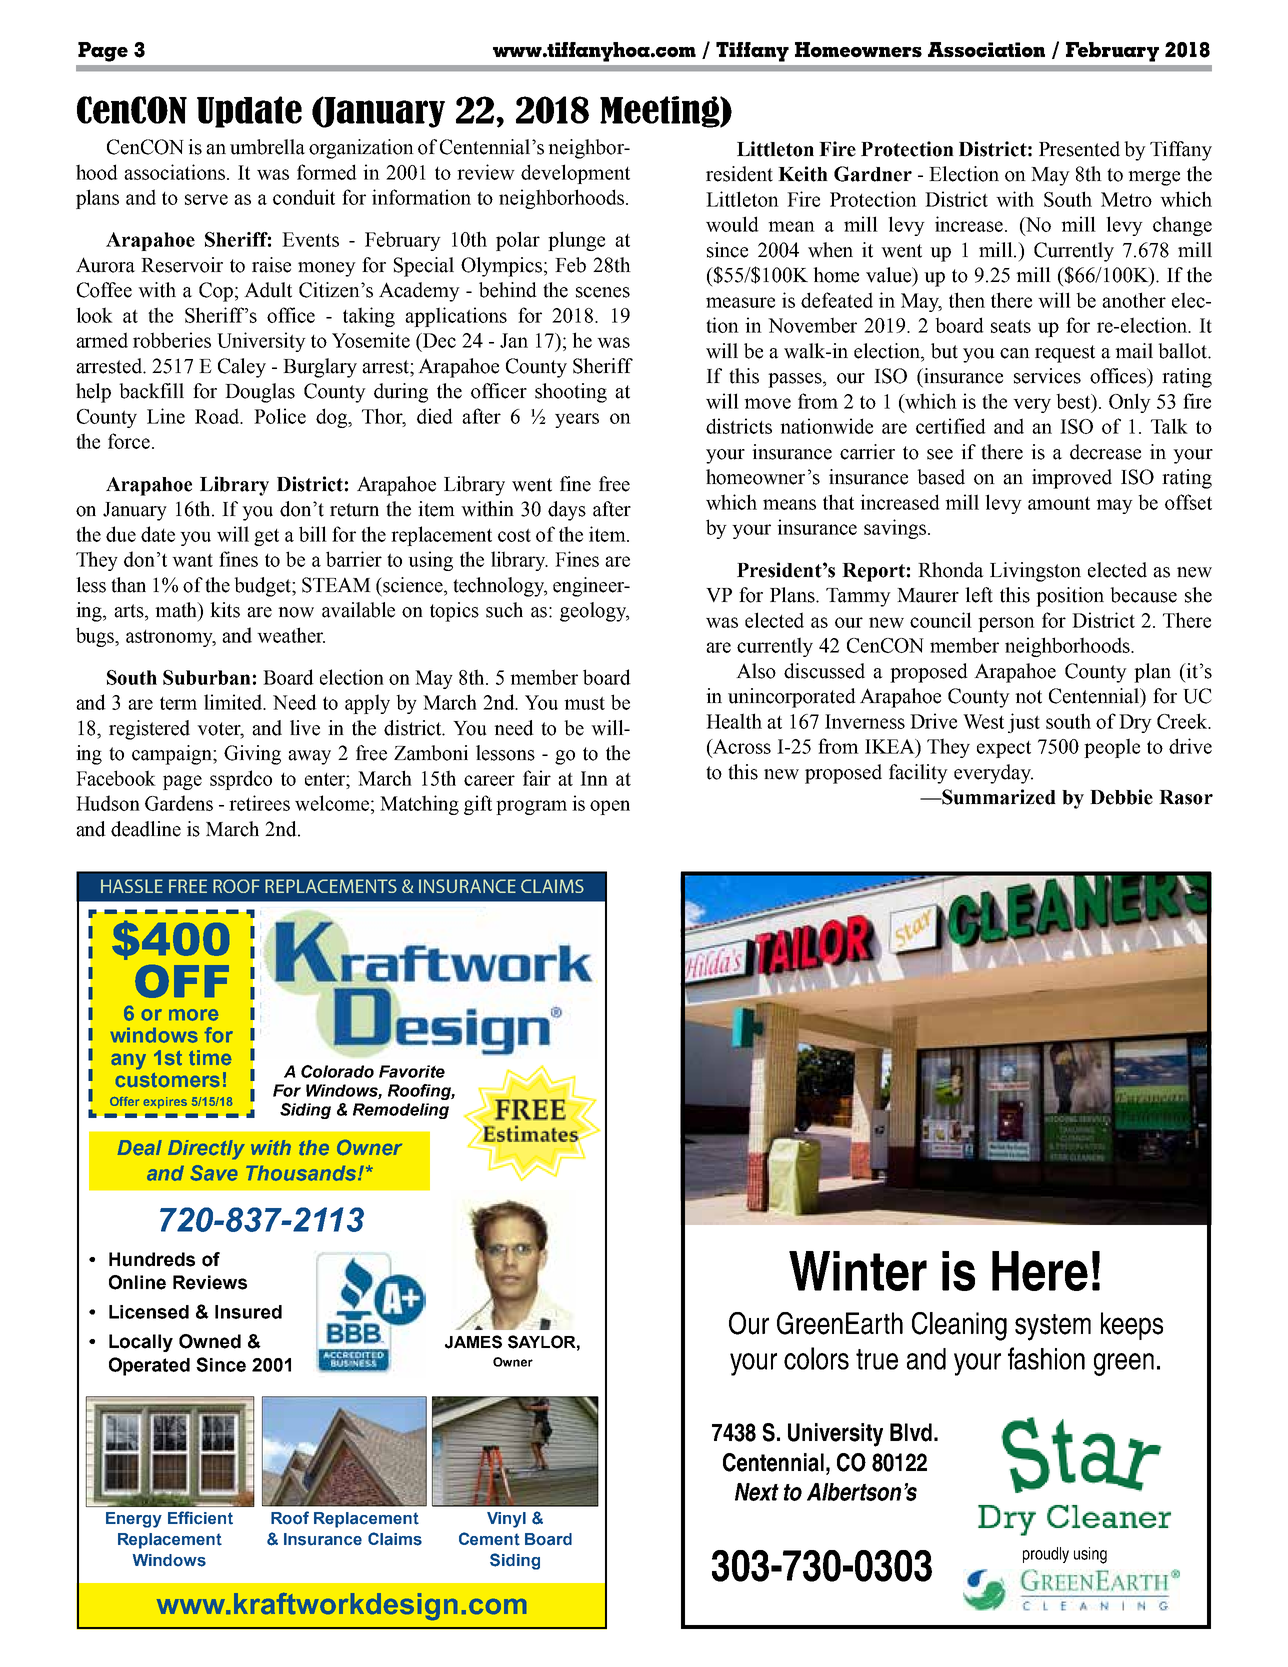 The width and height of the screenshot is (1288, 1667). What do you see at coordinates (206, 199) in the screenshot?
I see `serve` at bounding box center [206, 199].
